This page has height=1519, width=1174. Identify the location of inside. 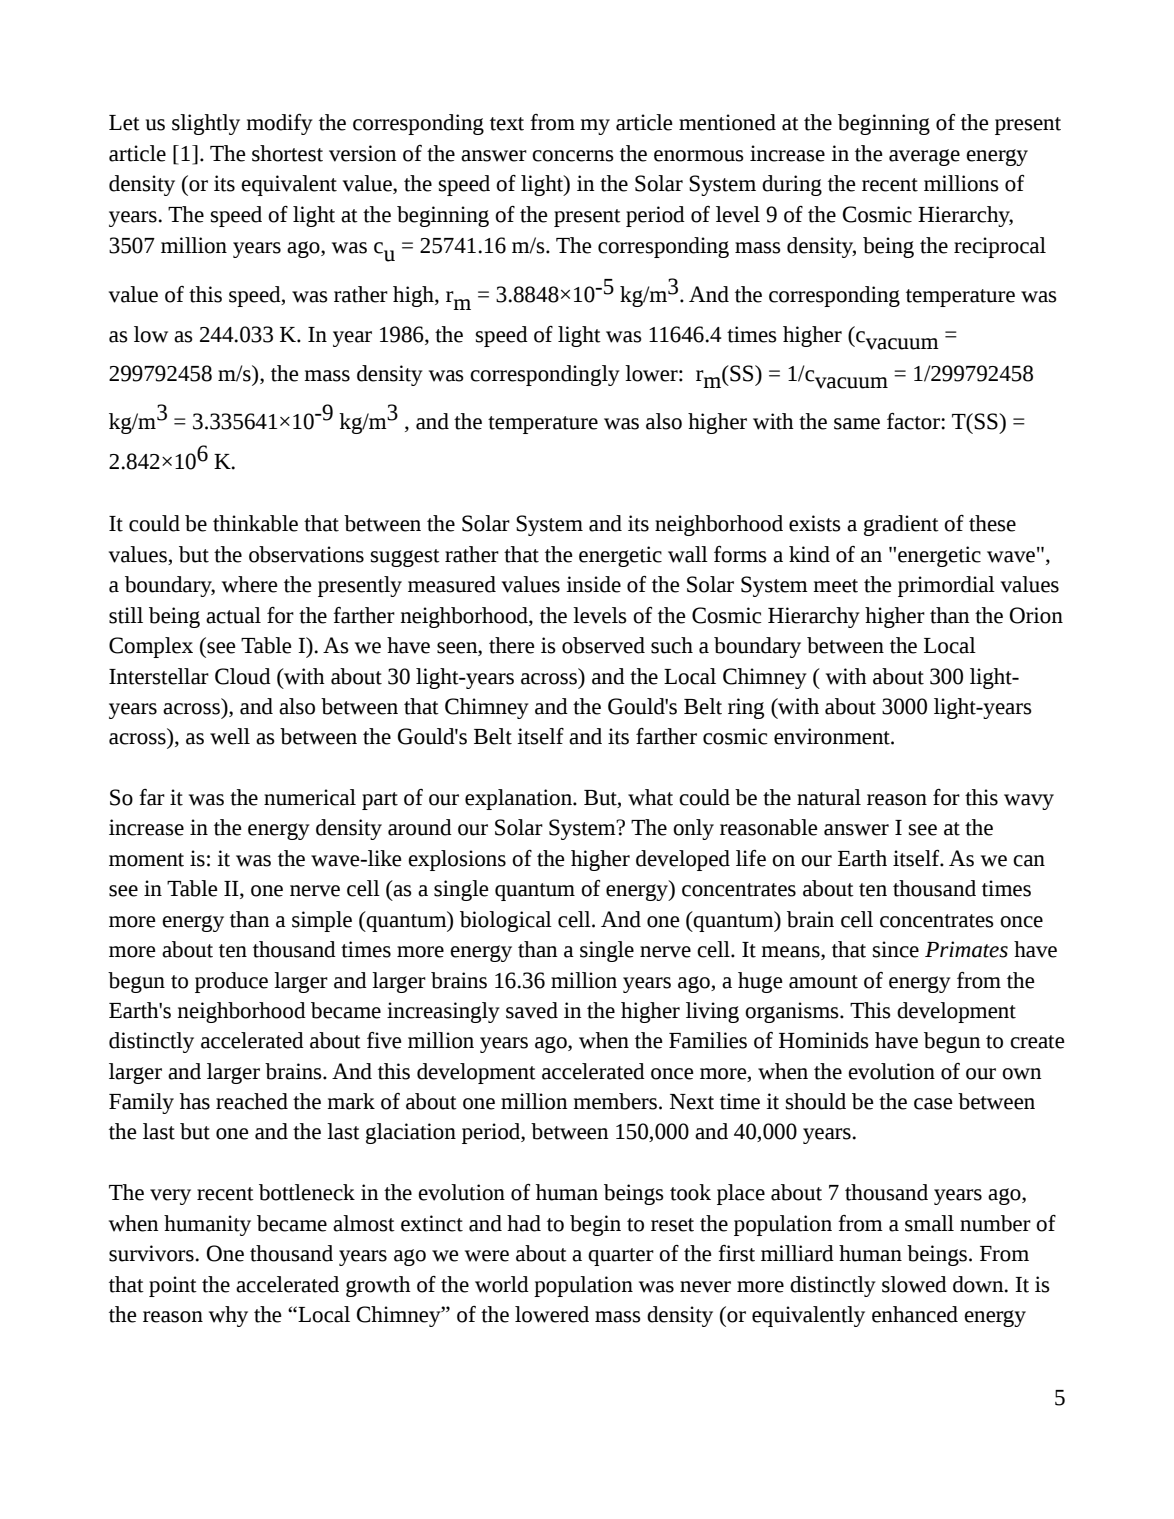
(593, 584).
